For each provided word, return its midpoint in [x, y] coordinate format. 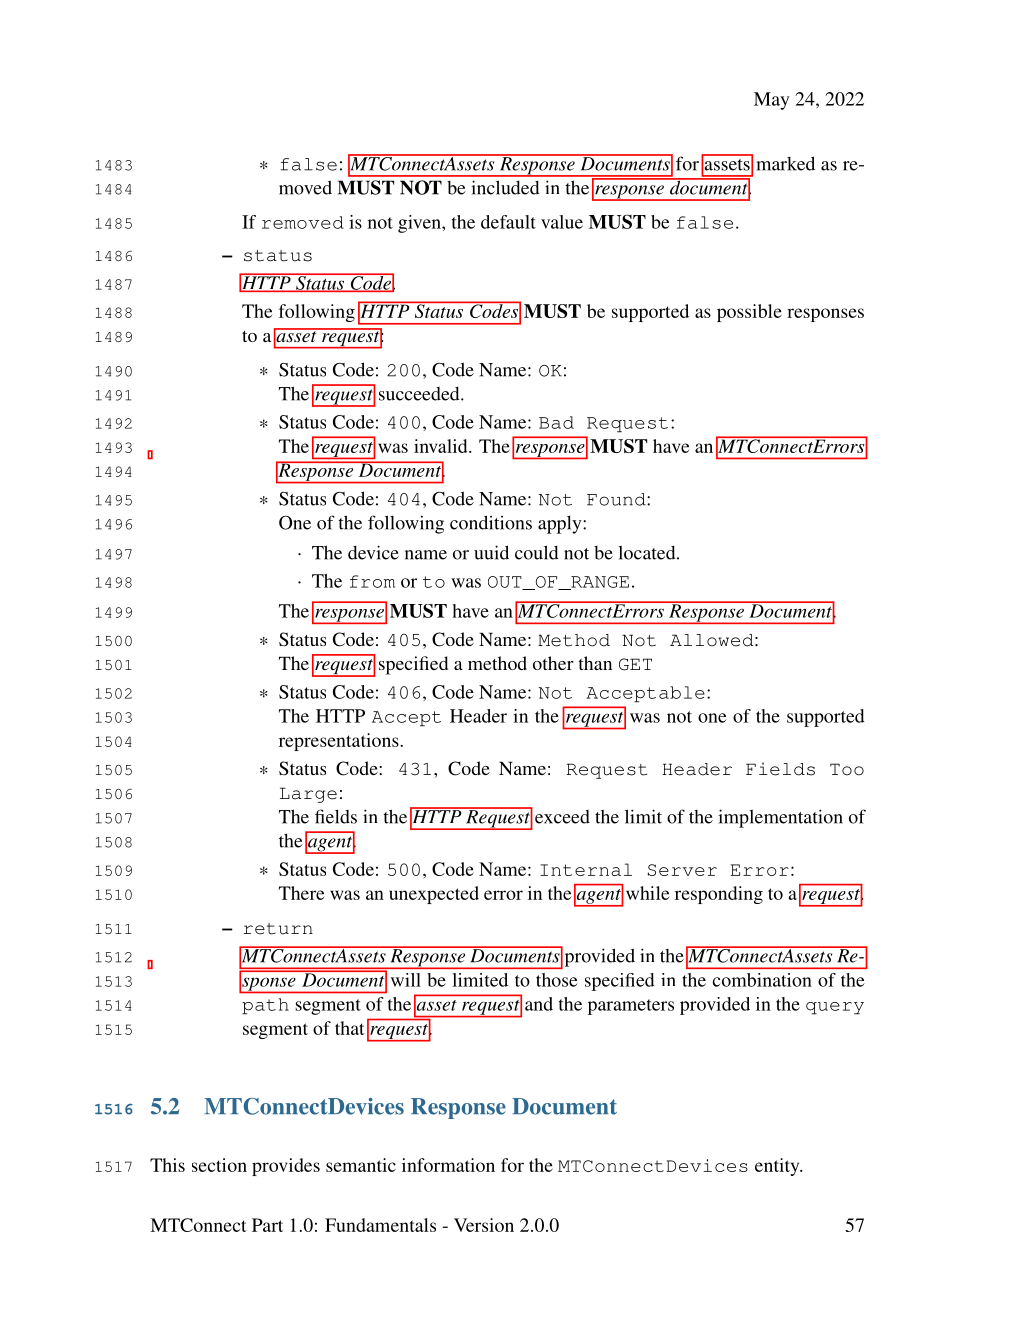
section [219, 1165]
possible [749, 313]
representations [340, 742]
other [553, 663]
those [557, 980]
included [505, 187]
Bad [556, 422]
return [278, 929]
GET [635, 664]
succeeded [420, 394]
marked [786, 163]
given [420, 224]
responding [719, 895]
